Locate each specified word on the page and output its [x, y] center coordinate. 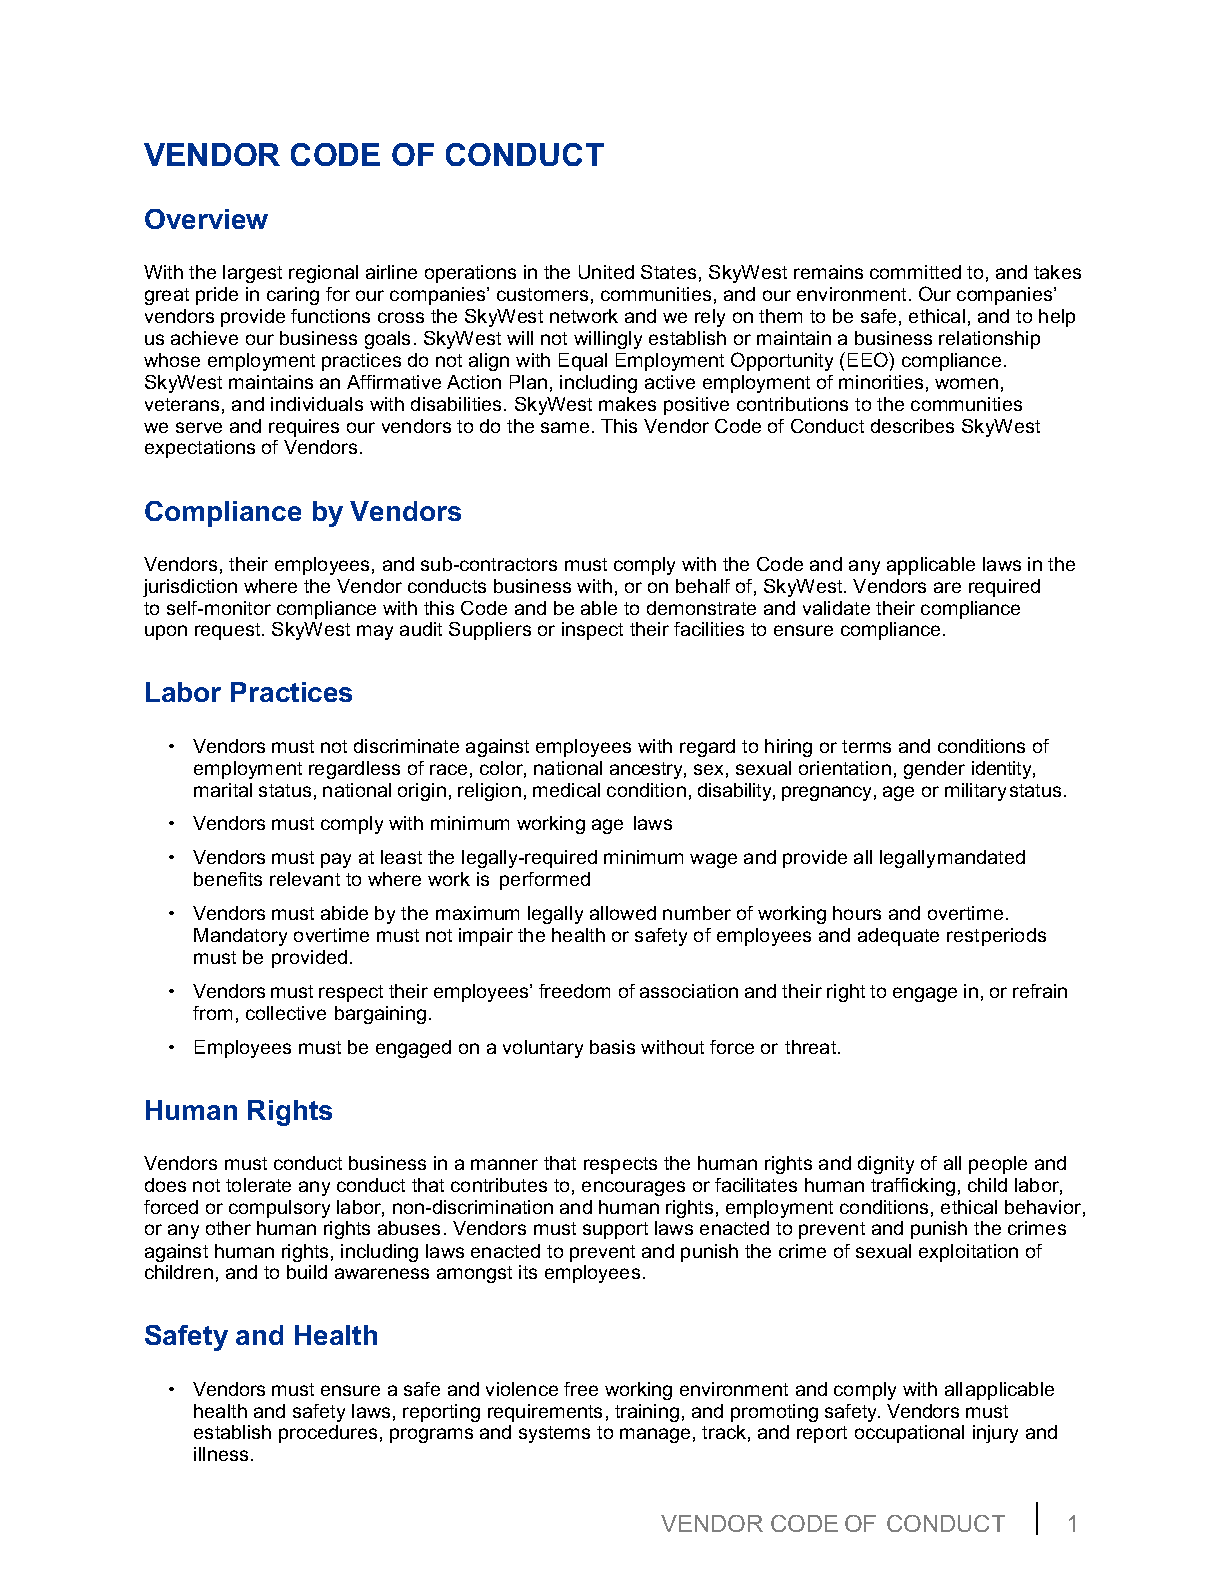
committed [915, 272]
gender [934, 770]
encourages [633, 1188]
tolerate [258, 1185]
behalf [703, 586]
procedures [328, 1434]
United [606, 272]
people [998, 1165]
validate [836, 608]
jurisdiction [190, 588]
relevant [305, 879]
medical [566, 790]
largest [252, 274]
